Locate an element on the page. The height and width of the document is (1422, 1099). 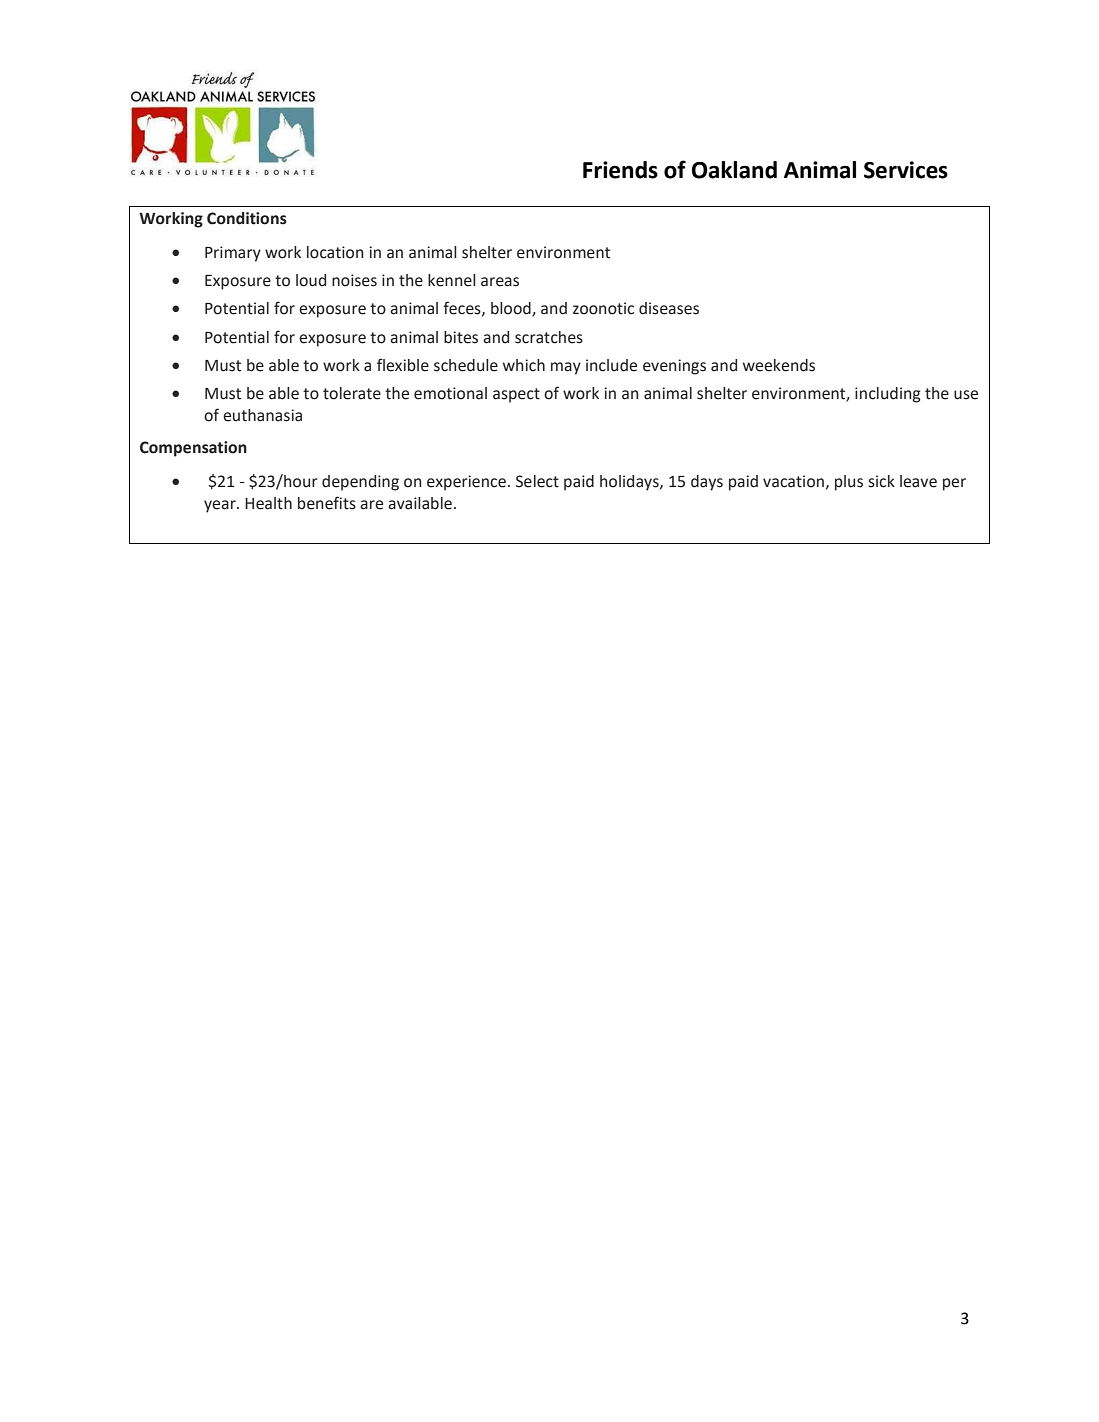
aspect is located at coordinates (516, 395).
